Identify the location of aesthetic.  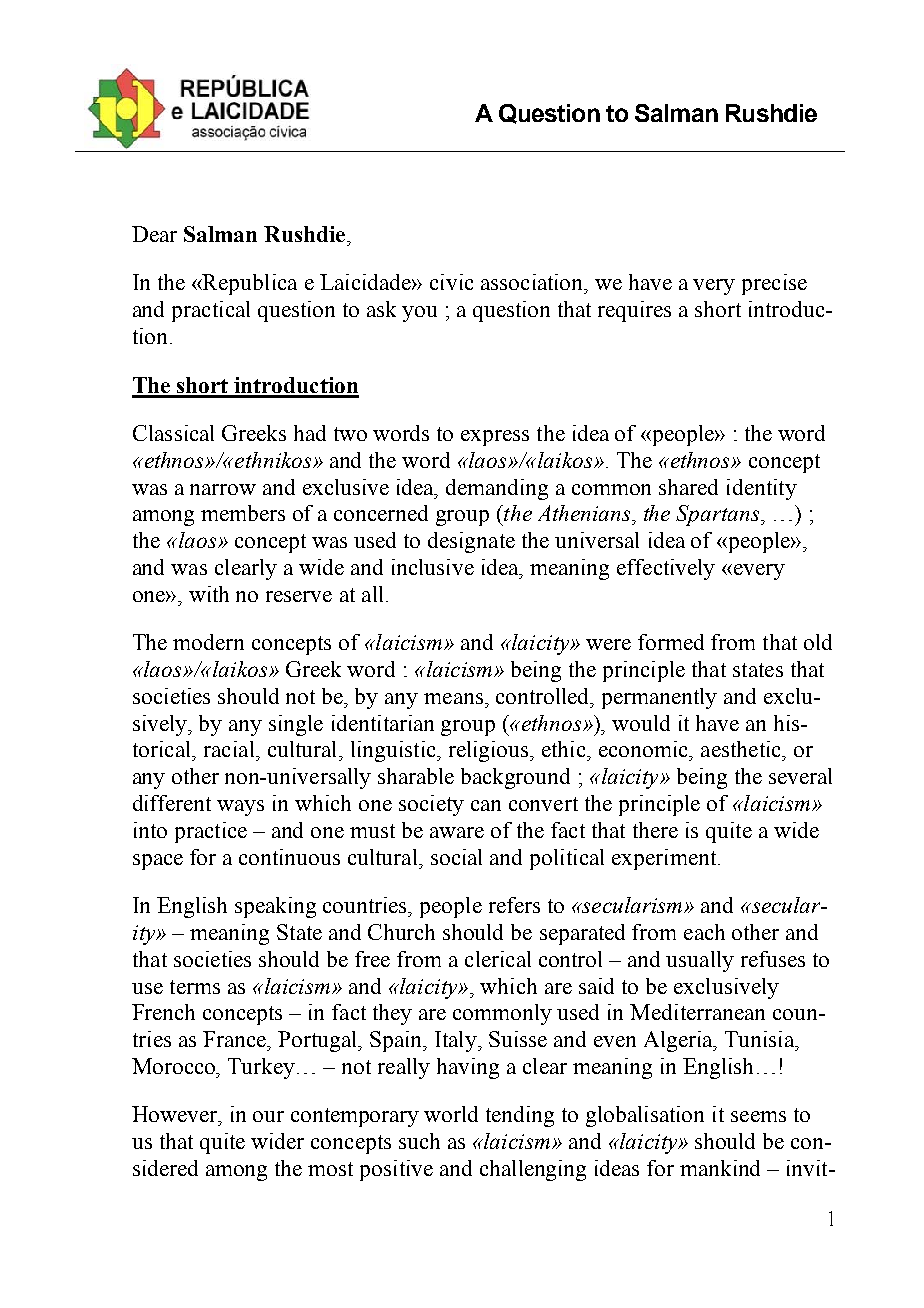
(742, 749).
